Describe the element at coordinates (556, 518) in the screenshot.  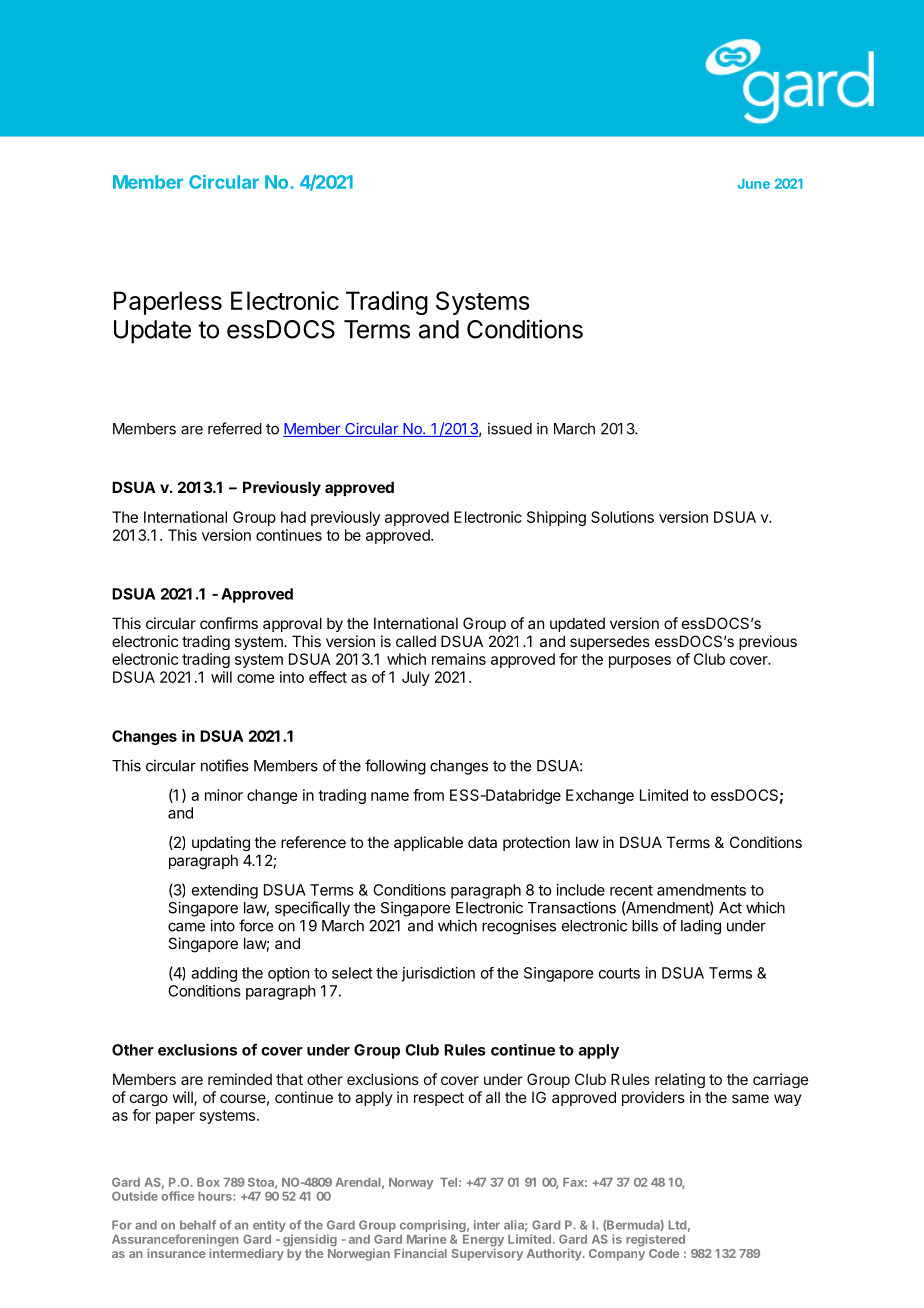
I see `Shipping` at that location.
